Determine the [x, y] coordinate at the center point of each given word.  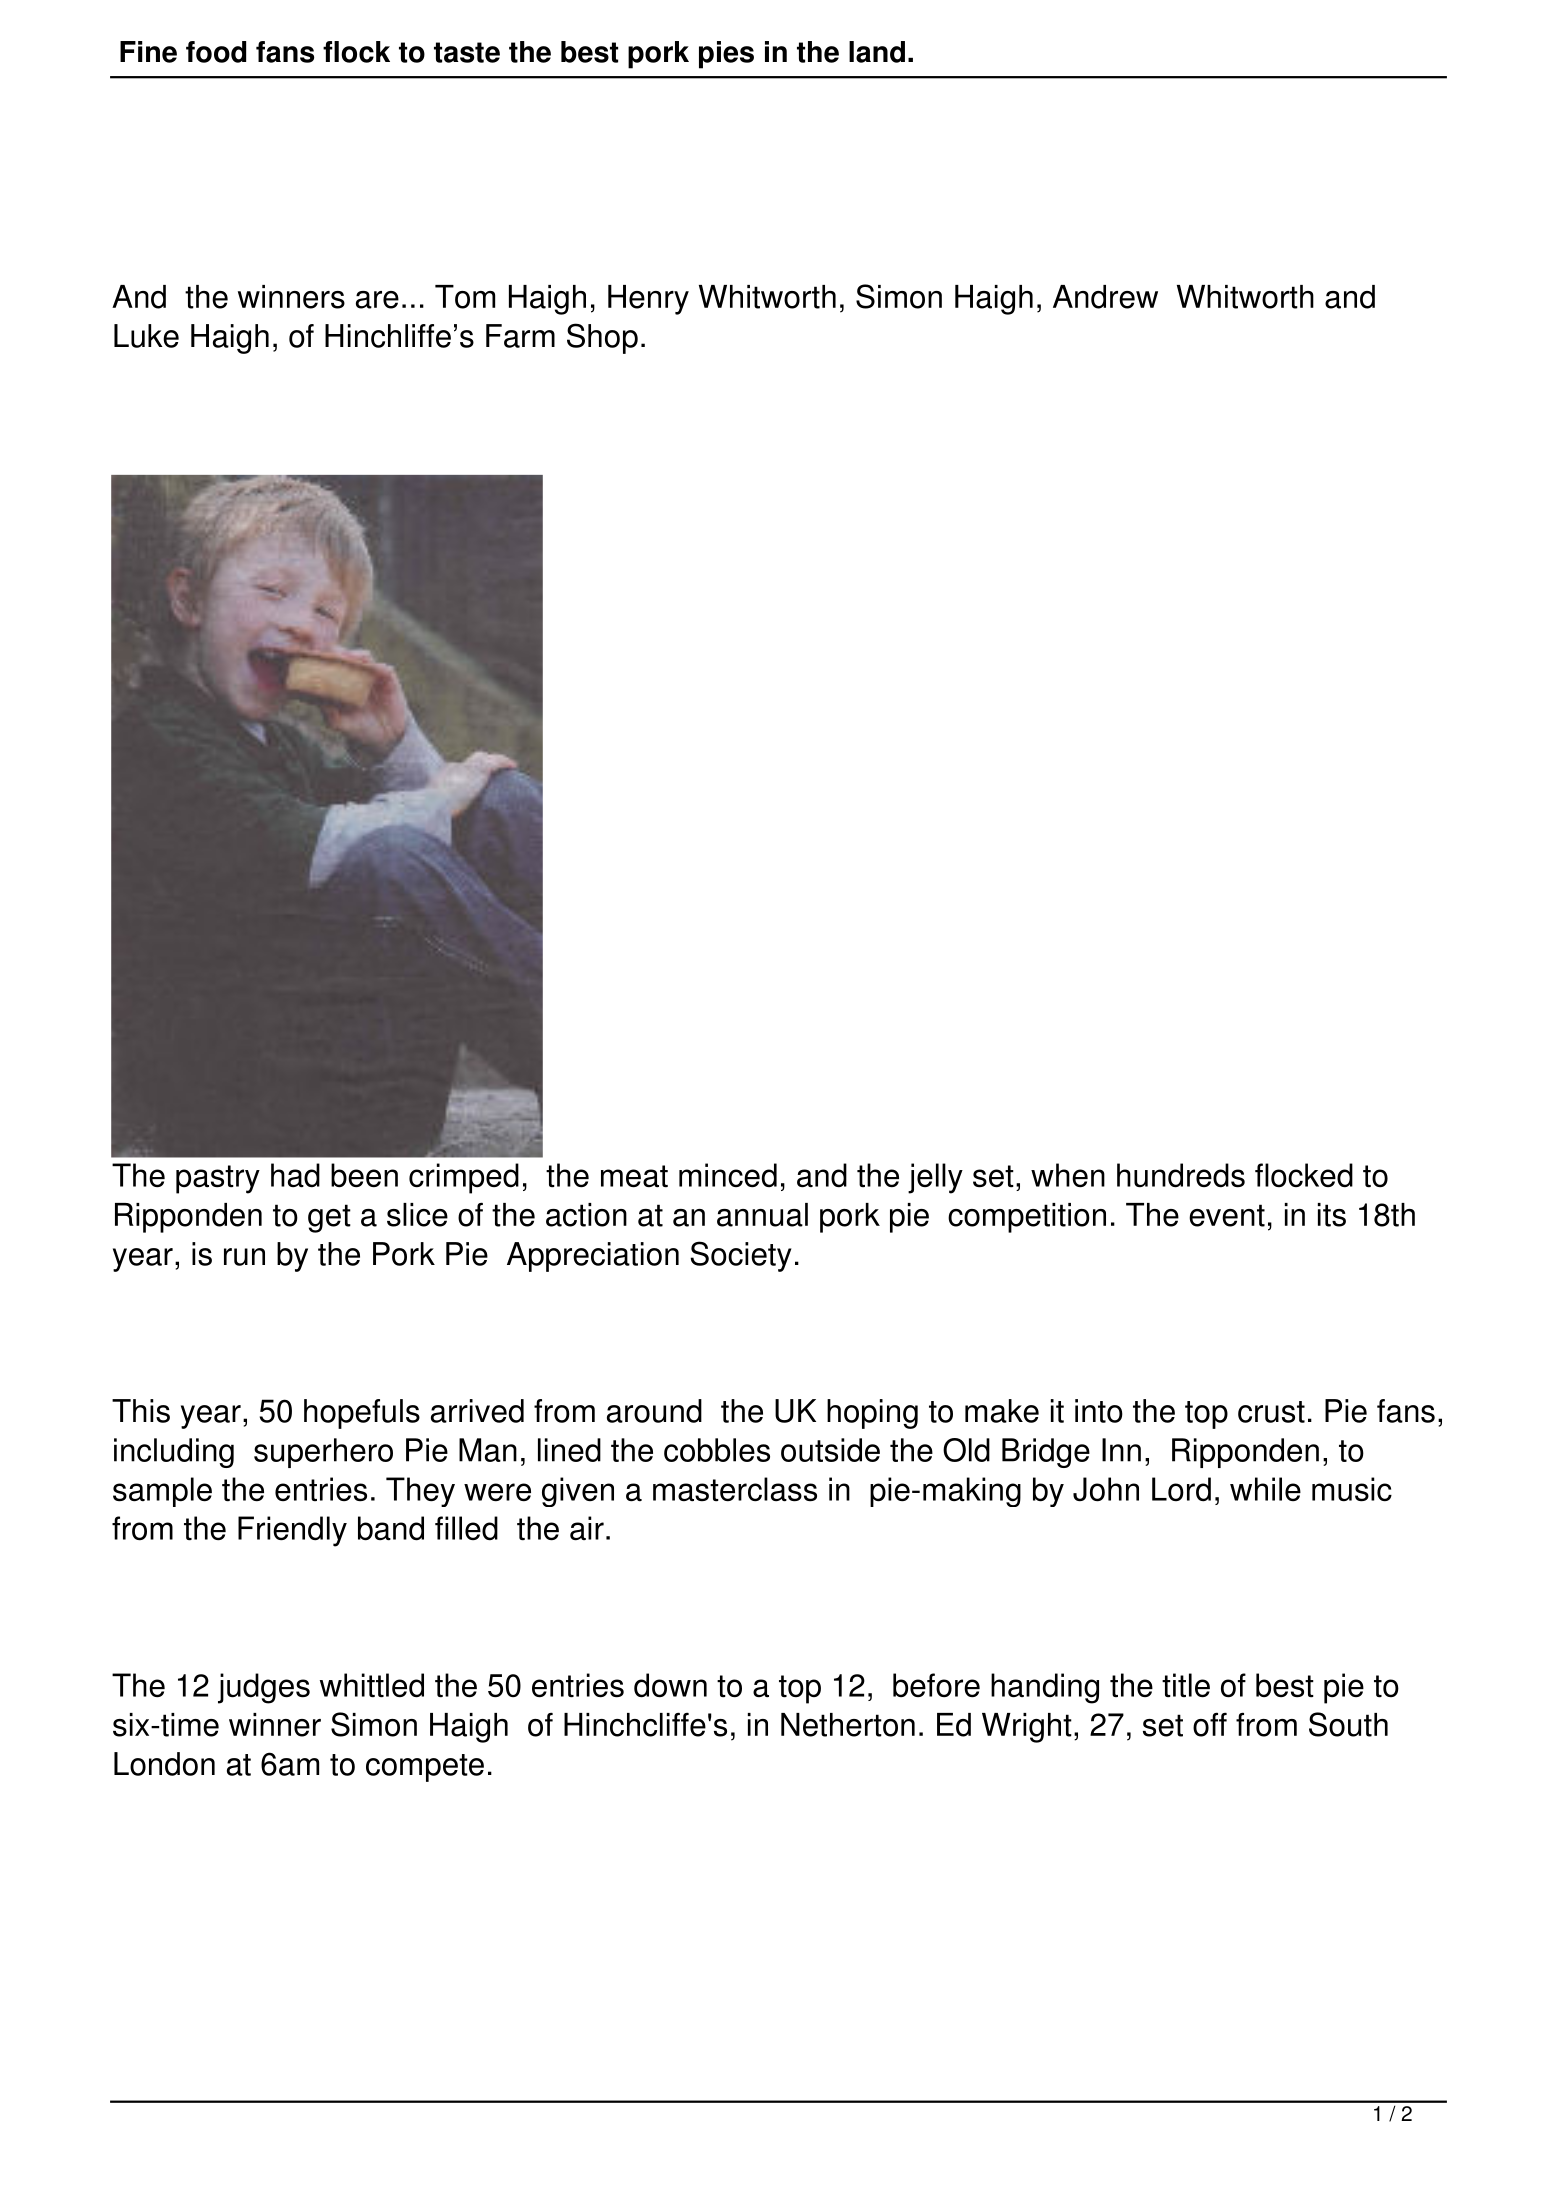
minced [728, 1175]
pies [726, 55]
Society [740, 1256]
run [244, 1257]
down [670, 1685]
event [1227, 1215]
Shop [602, 338]
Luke [146, 336]
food [216, 52]
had [295, 1175]
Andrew [1105, 297]
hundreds [1181, 1175]
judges [264, 1688]
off [1210, 1724]
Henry [648, 300]
